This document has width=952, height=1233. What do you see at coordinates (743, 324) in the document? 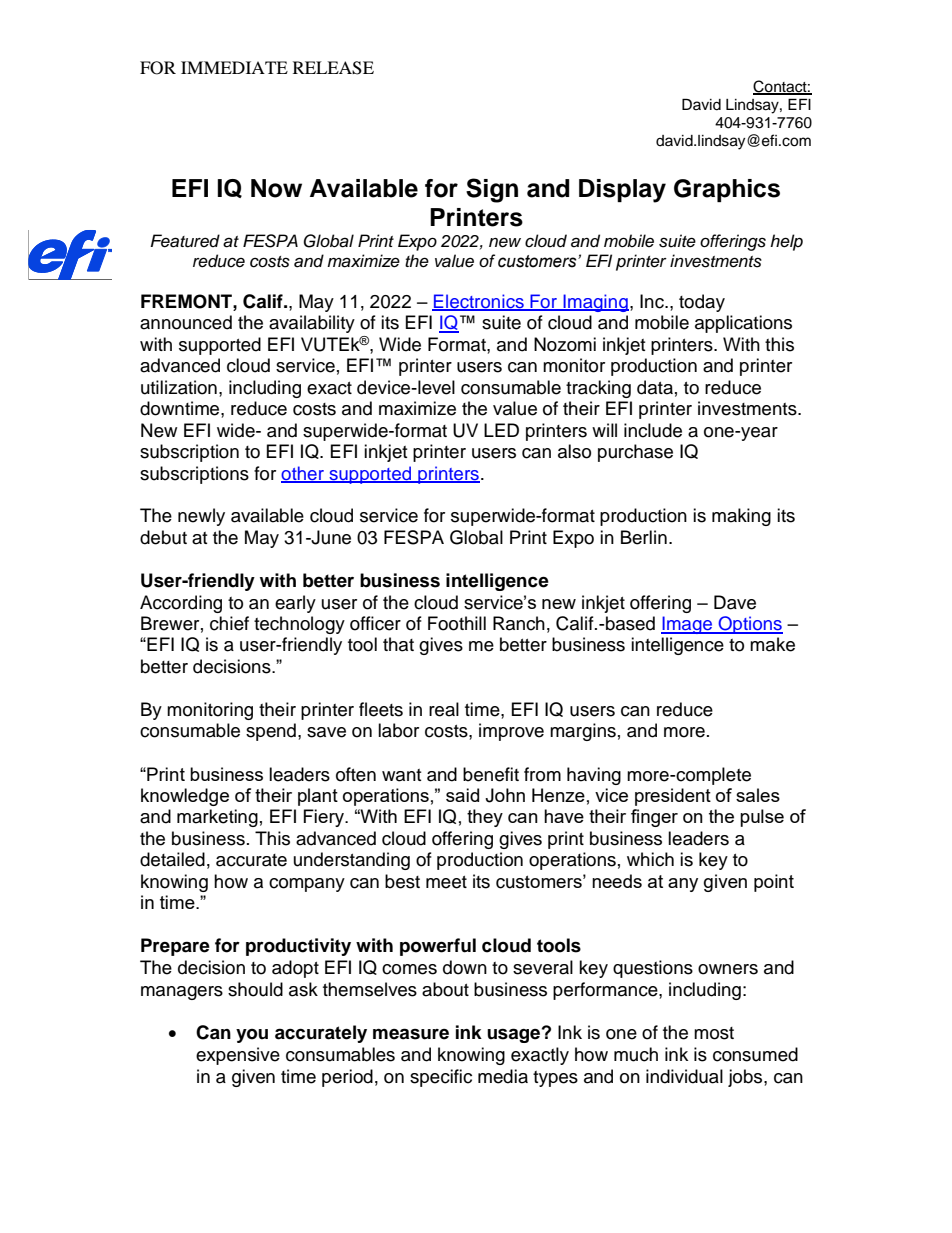
I see `applications` at bounding box center [743, 324].
